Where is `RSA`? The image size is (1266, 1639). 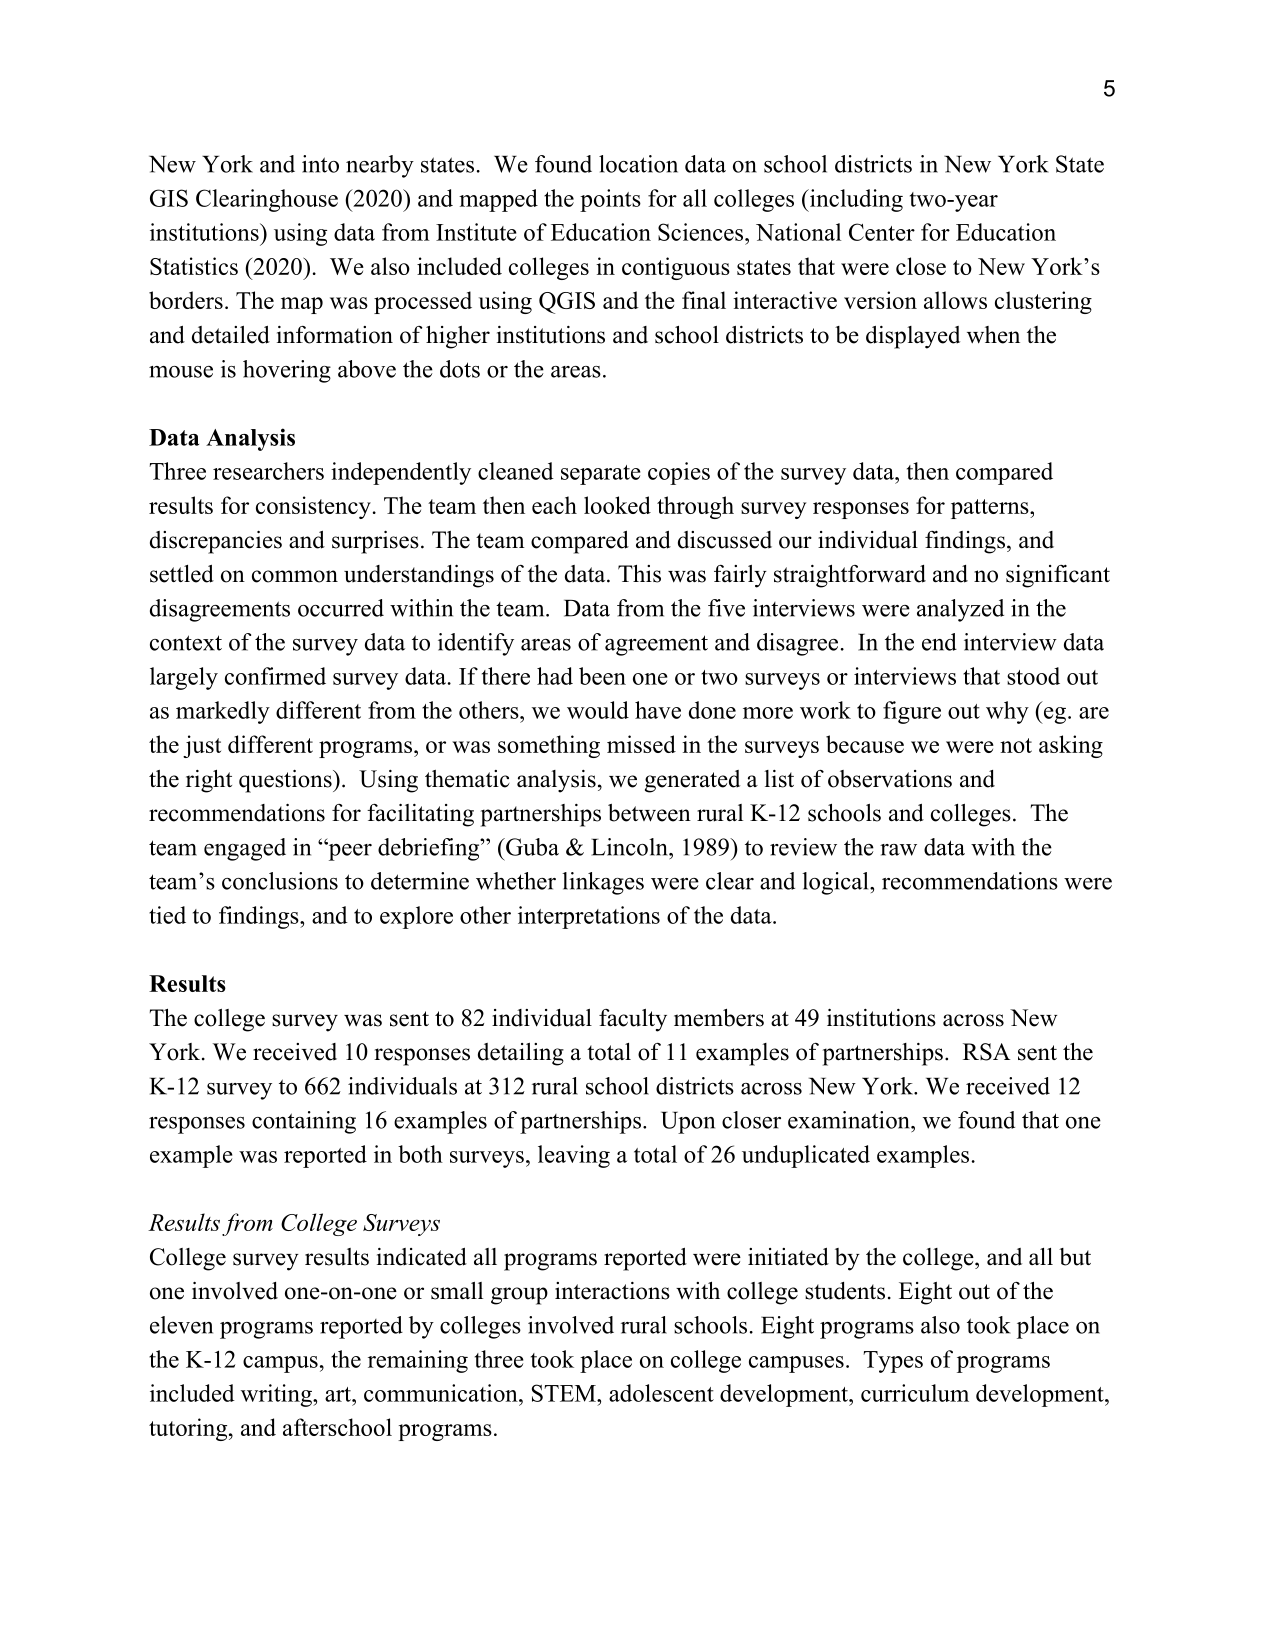 RSA is located at coordinates (987, 1052).
